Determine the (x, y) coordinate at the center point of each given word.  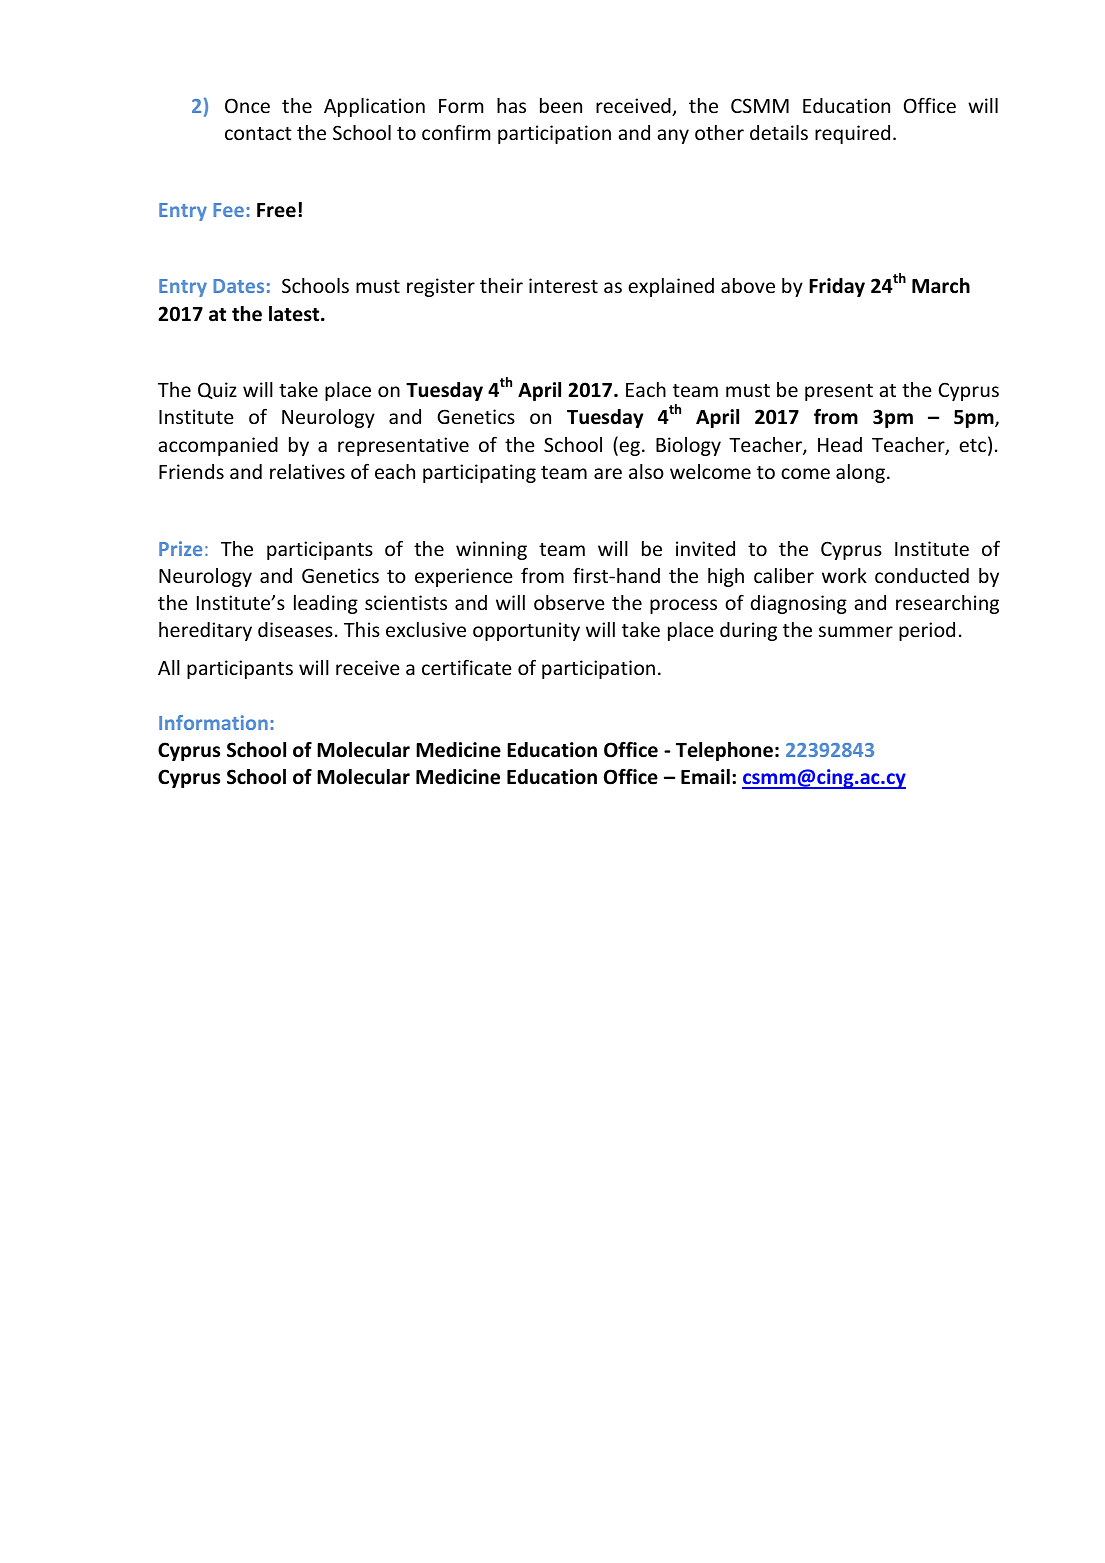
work (844, 575)
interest (563, 285)
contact (258, 133)
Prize (180, 548)
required (852, 134)
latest (295, 314)
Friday (837, 287)
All (169, 667)
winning (491, 550)
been (561, 105)
